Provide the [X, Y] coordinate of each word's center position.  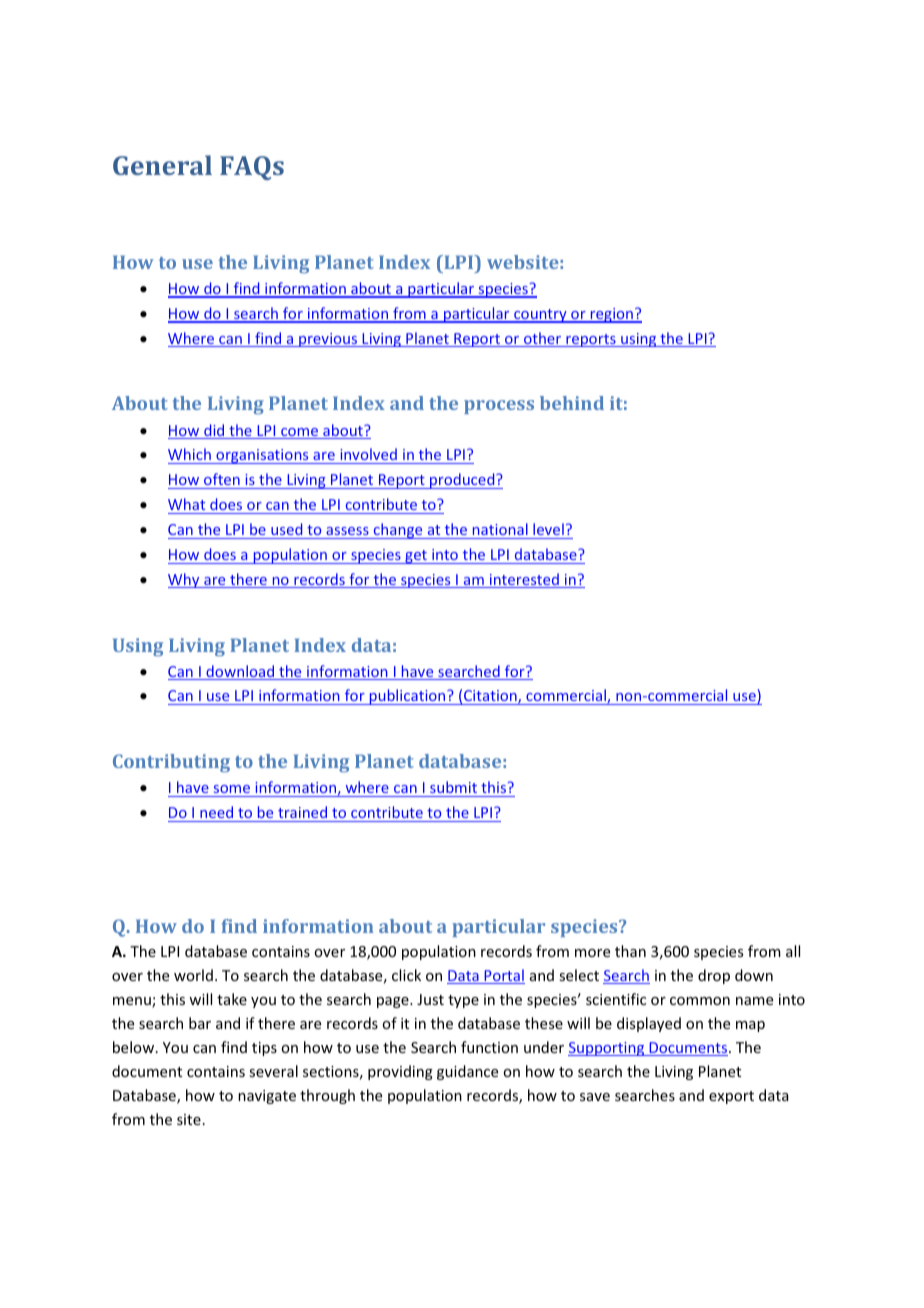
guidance [467, 1072]
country [540, 316]
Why [185, 580]
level [548, 529]
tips [264, 1049]
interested [524, 580]
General [162, 165]
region [612, 315]
